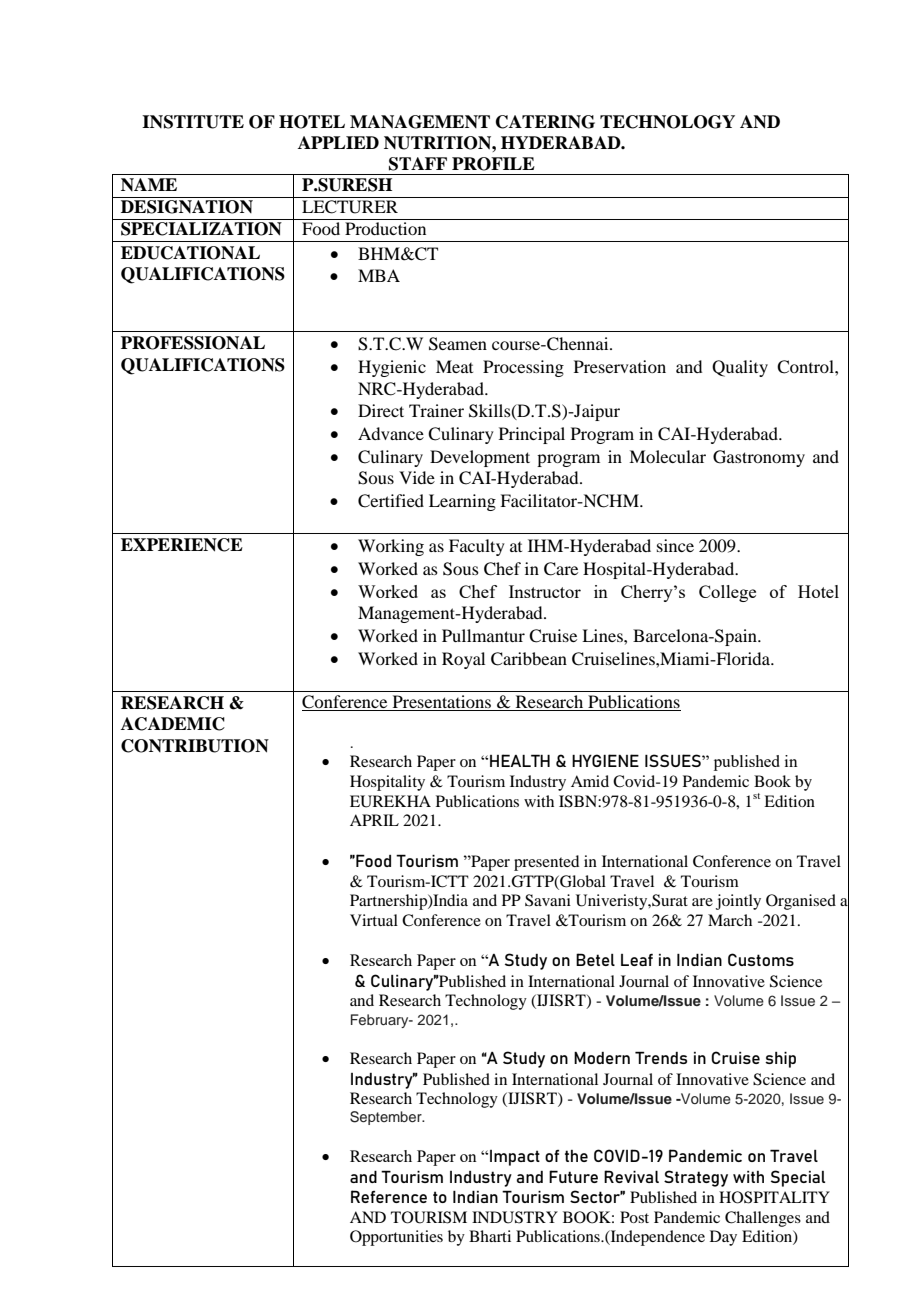  Describe the element at coordinates (436, 410) in the image. I see `Trainer` at that location.
